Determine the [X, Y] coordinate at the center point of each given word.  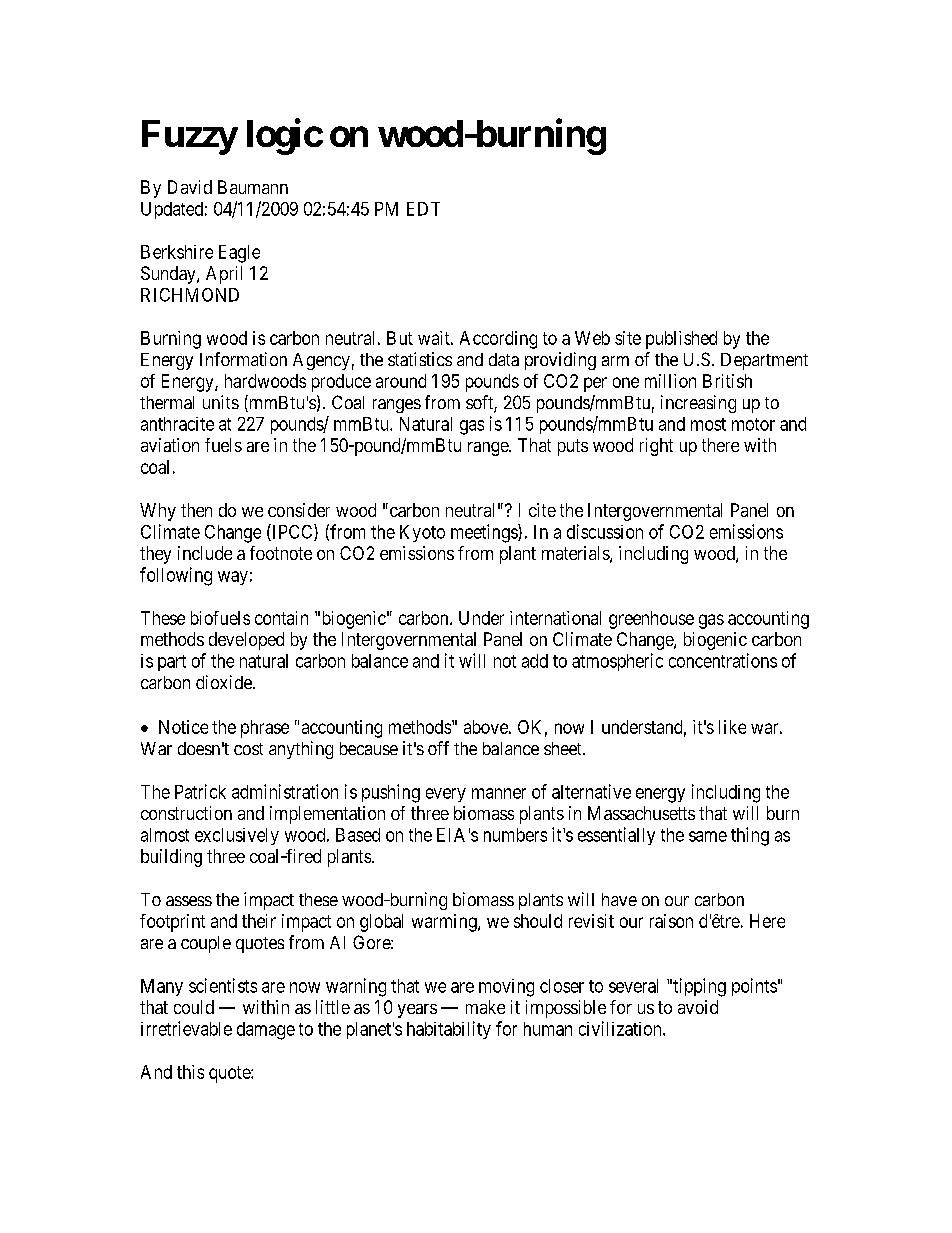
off [438, 748]
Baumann [253, 187]
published [681, 340]
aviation [170, 445]
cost [248, 749]
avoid [698, 1007]
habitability [449, 1030]
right [656, 447]
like [732, 727]
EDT [423, 209]
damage [266, 1031]
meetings [485, 533]
